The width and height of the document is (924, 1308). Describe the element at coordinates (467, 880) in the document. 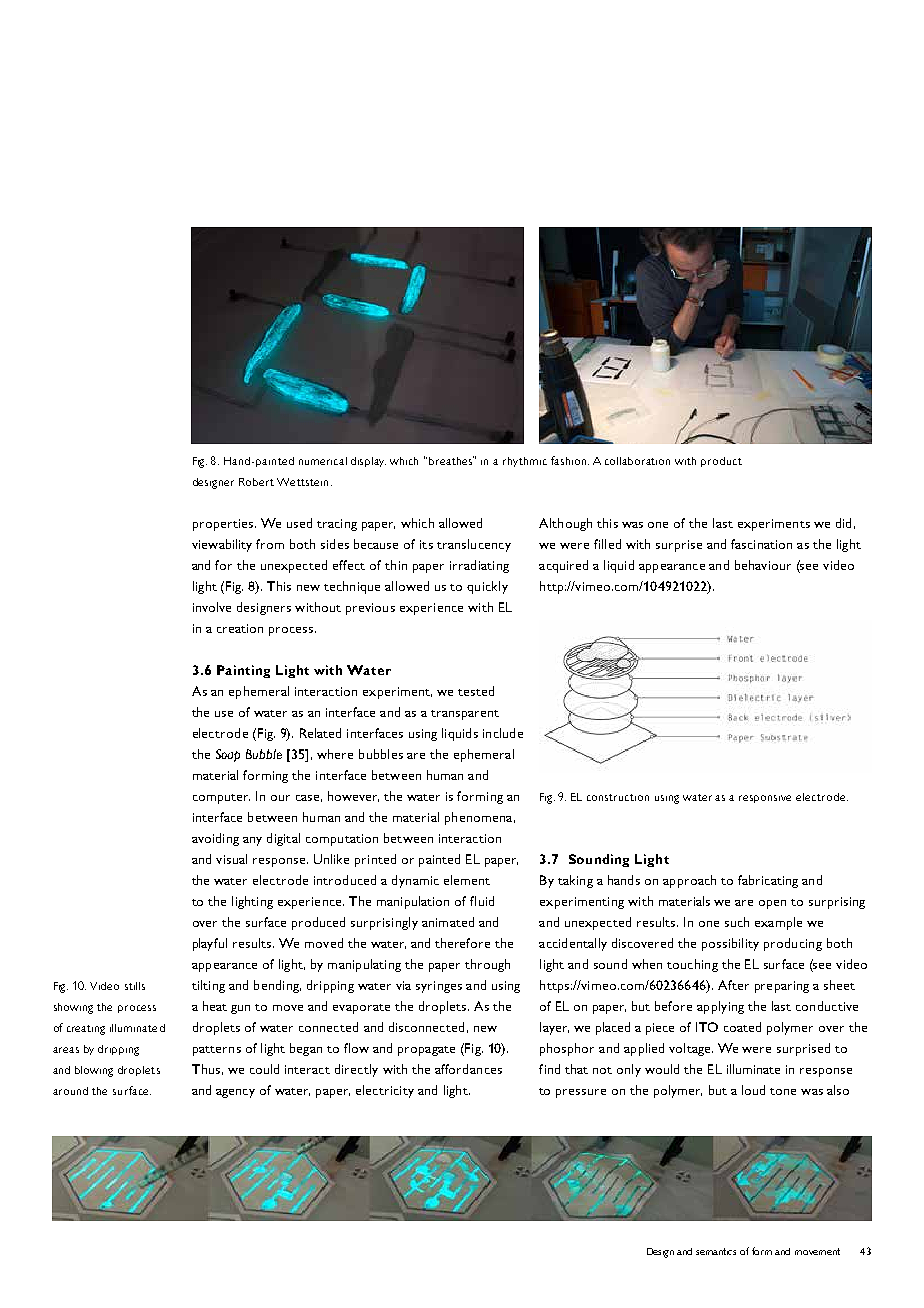

I see `element` at that location.
